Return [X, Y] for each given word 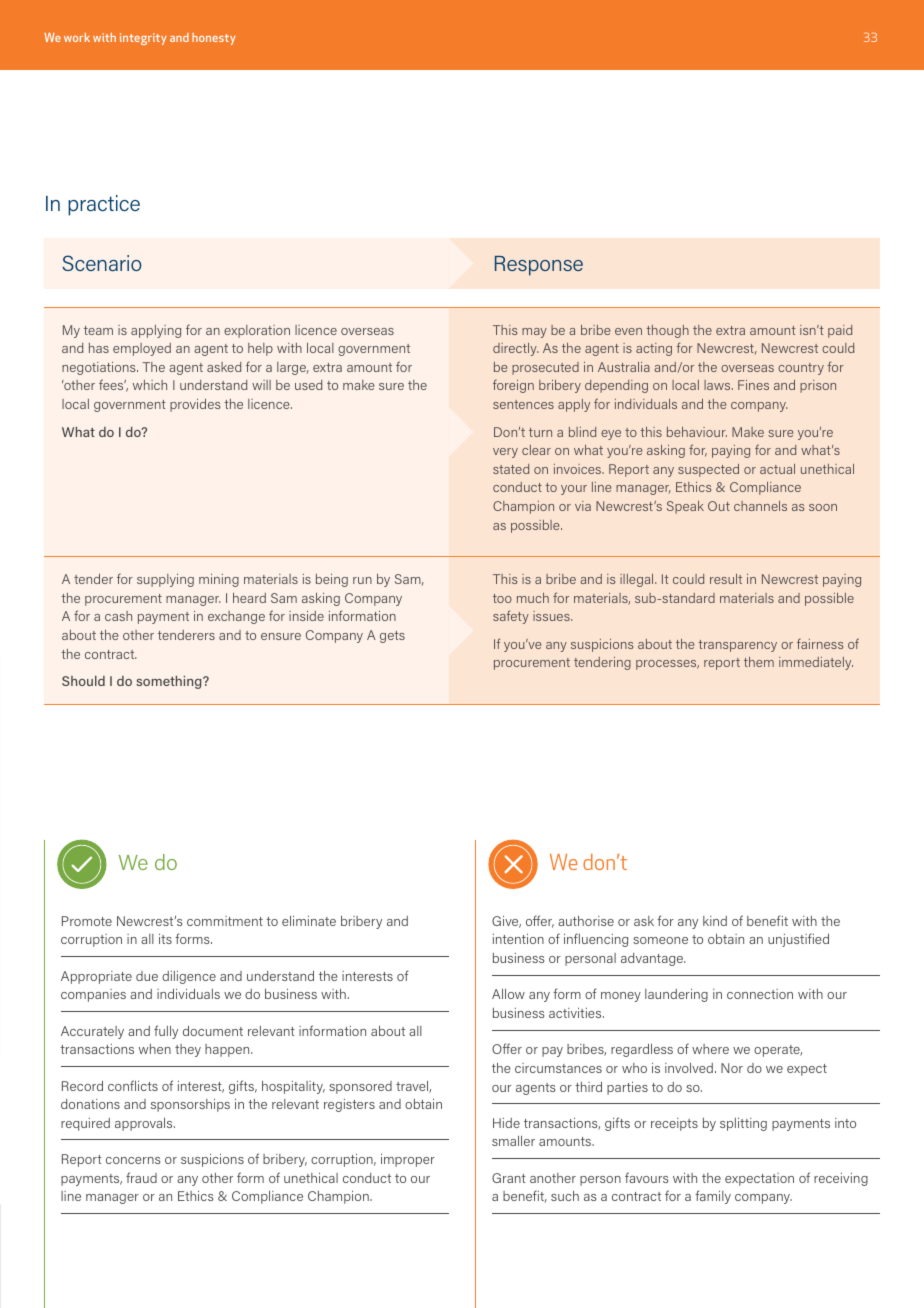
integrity [143, 39]
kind [715, 921]
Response [539, 266]
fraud [141, 1177]
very [505, 453]
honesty [214, 39]
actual [777, 469]
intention [518, 939]
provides [195, 405]
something [170, 682]
